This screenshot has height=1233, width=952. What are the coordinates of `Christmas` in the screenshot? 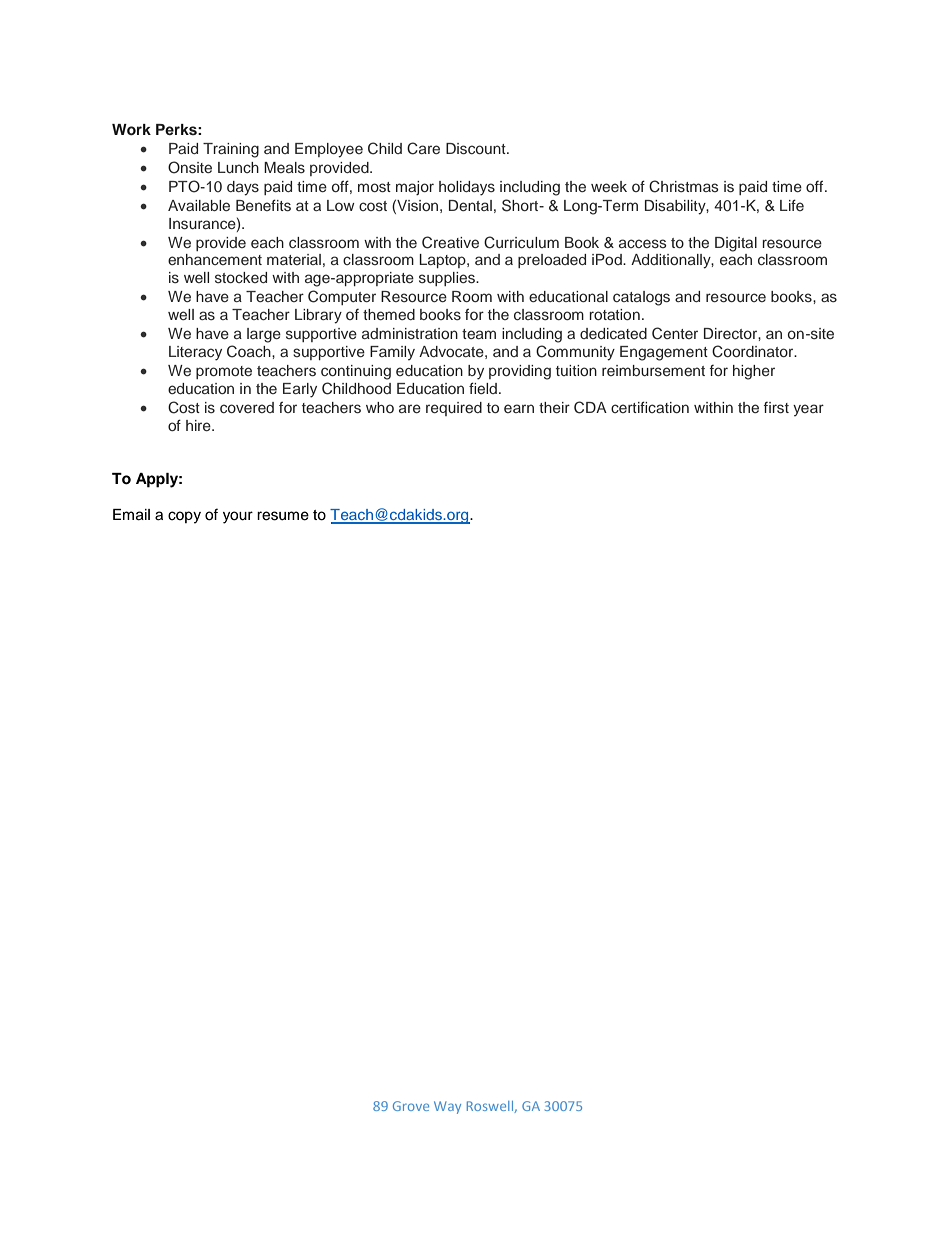 It's located at (684, 186).
